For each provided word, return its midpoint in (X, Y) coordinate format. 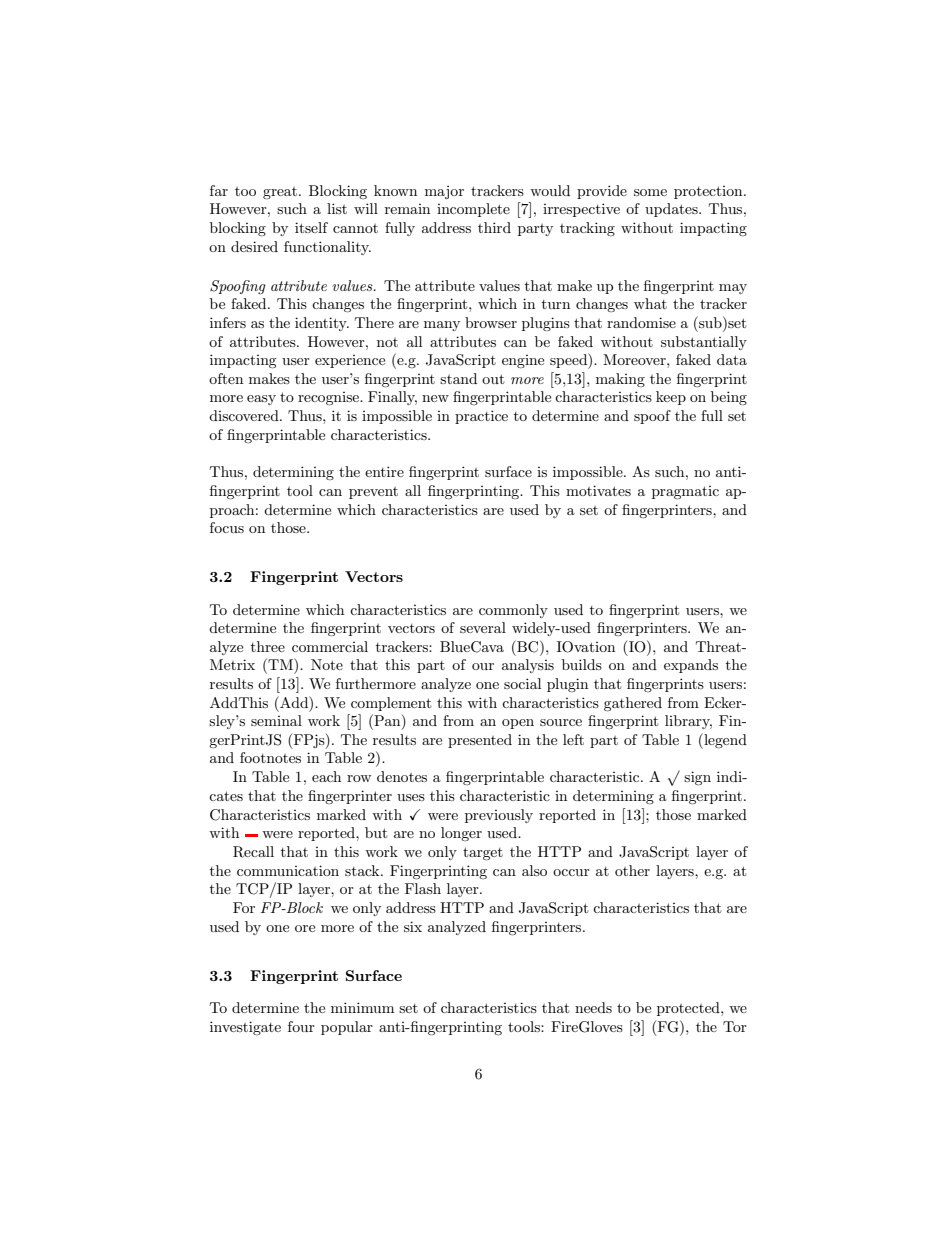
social (522, 683)
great (280, 193)
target (483, 853)
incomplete (473, 210)
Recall (253, 852)
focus (227, 527)
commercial (330, 646)
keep (671, 398)
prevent (373, 493)
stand (458, 378)
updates (672, 210)
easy (261, 400)
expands (691, 666)
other (632, 870)
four (301, 1026)
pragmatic (685, 492)
